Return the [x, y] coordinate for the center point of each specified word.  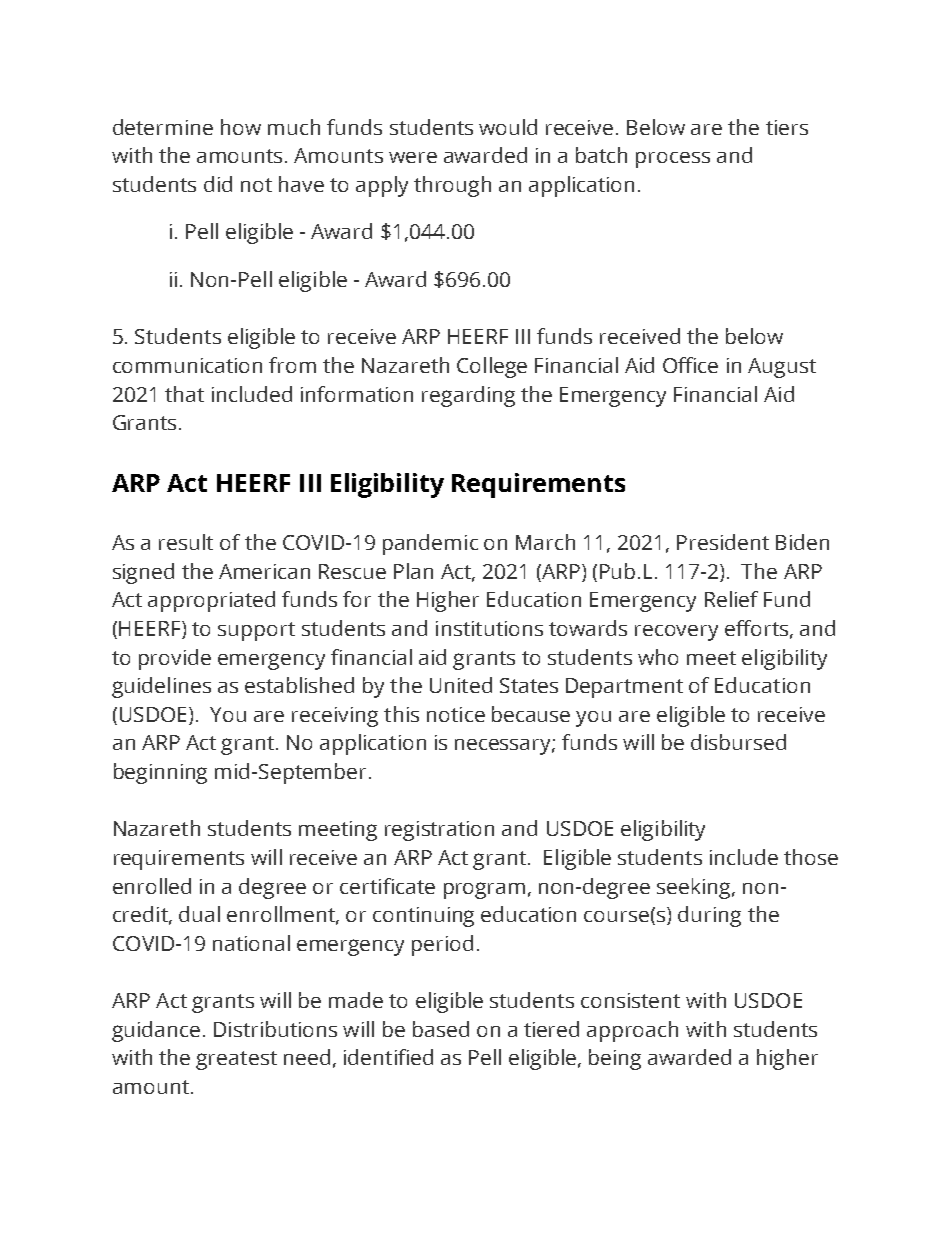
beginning [160, 773]
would [508, 127]
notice [456, 714]
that [184, 394]
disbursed [738, 742]
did [218, 184]
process [673, 160]
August [782, 368]
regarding [468, 396]
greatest [236, 1060]
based [441, 1029]
